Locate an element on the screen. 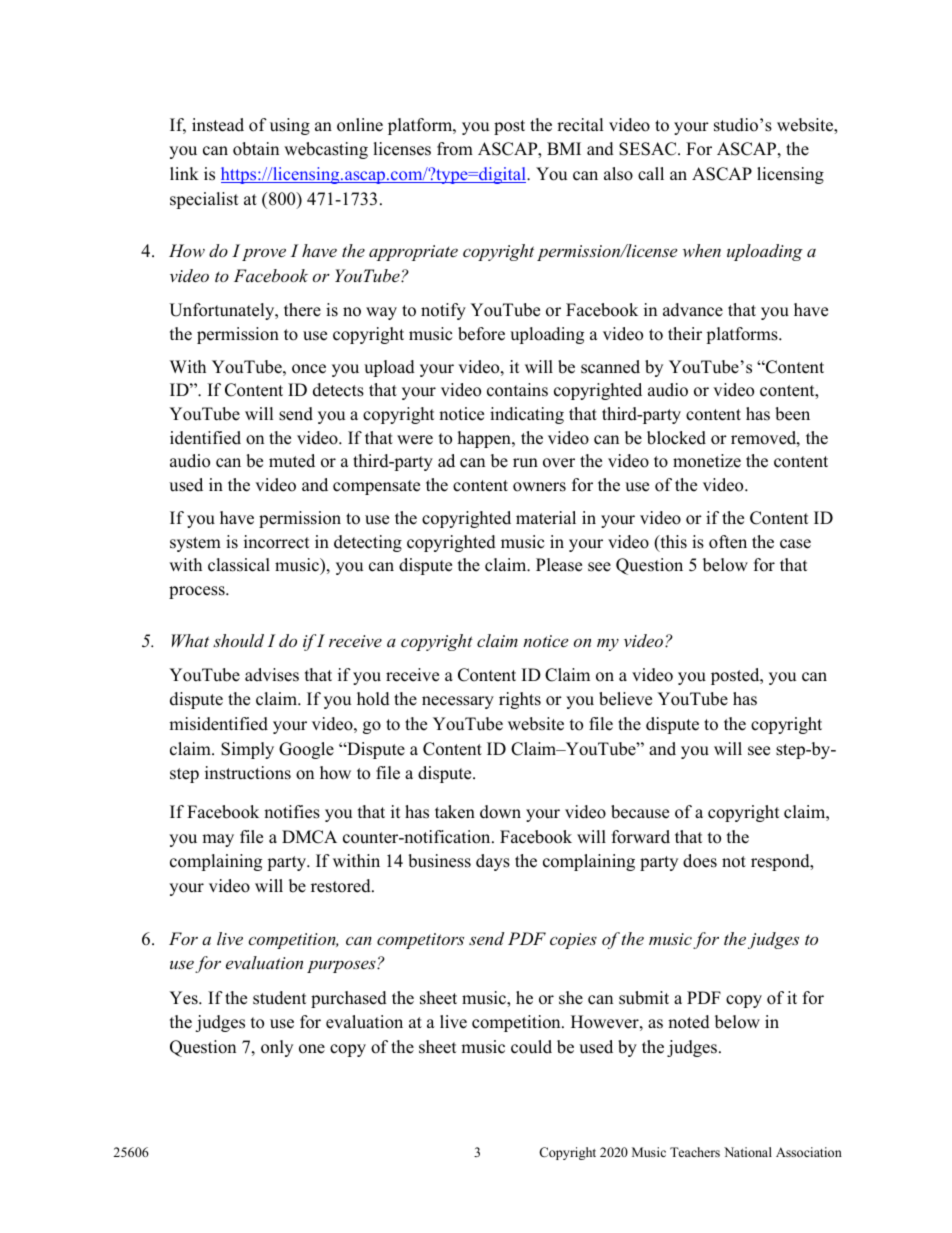  should is located at coordinates (238, 640).
